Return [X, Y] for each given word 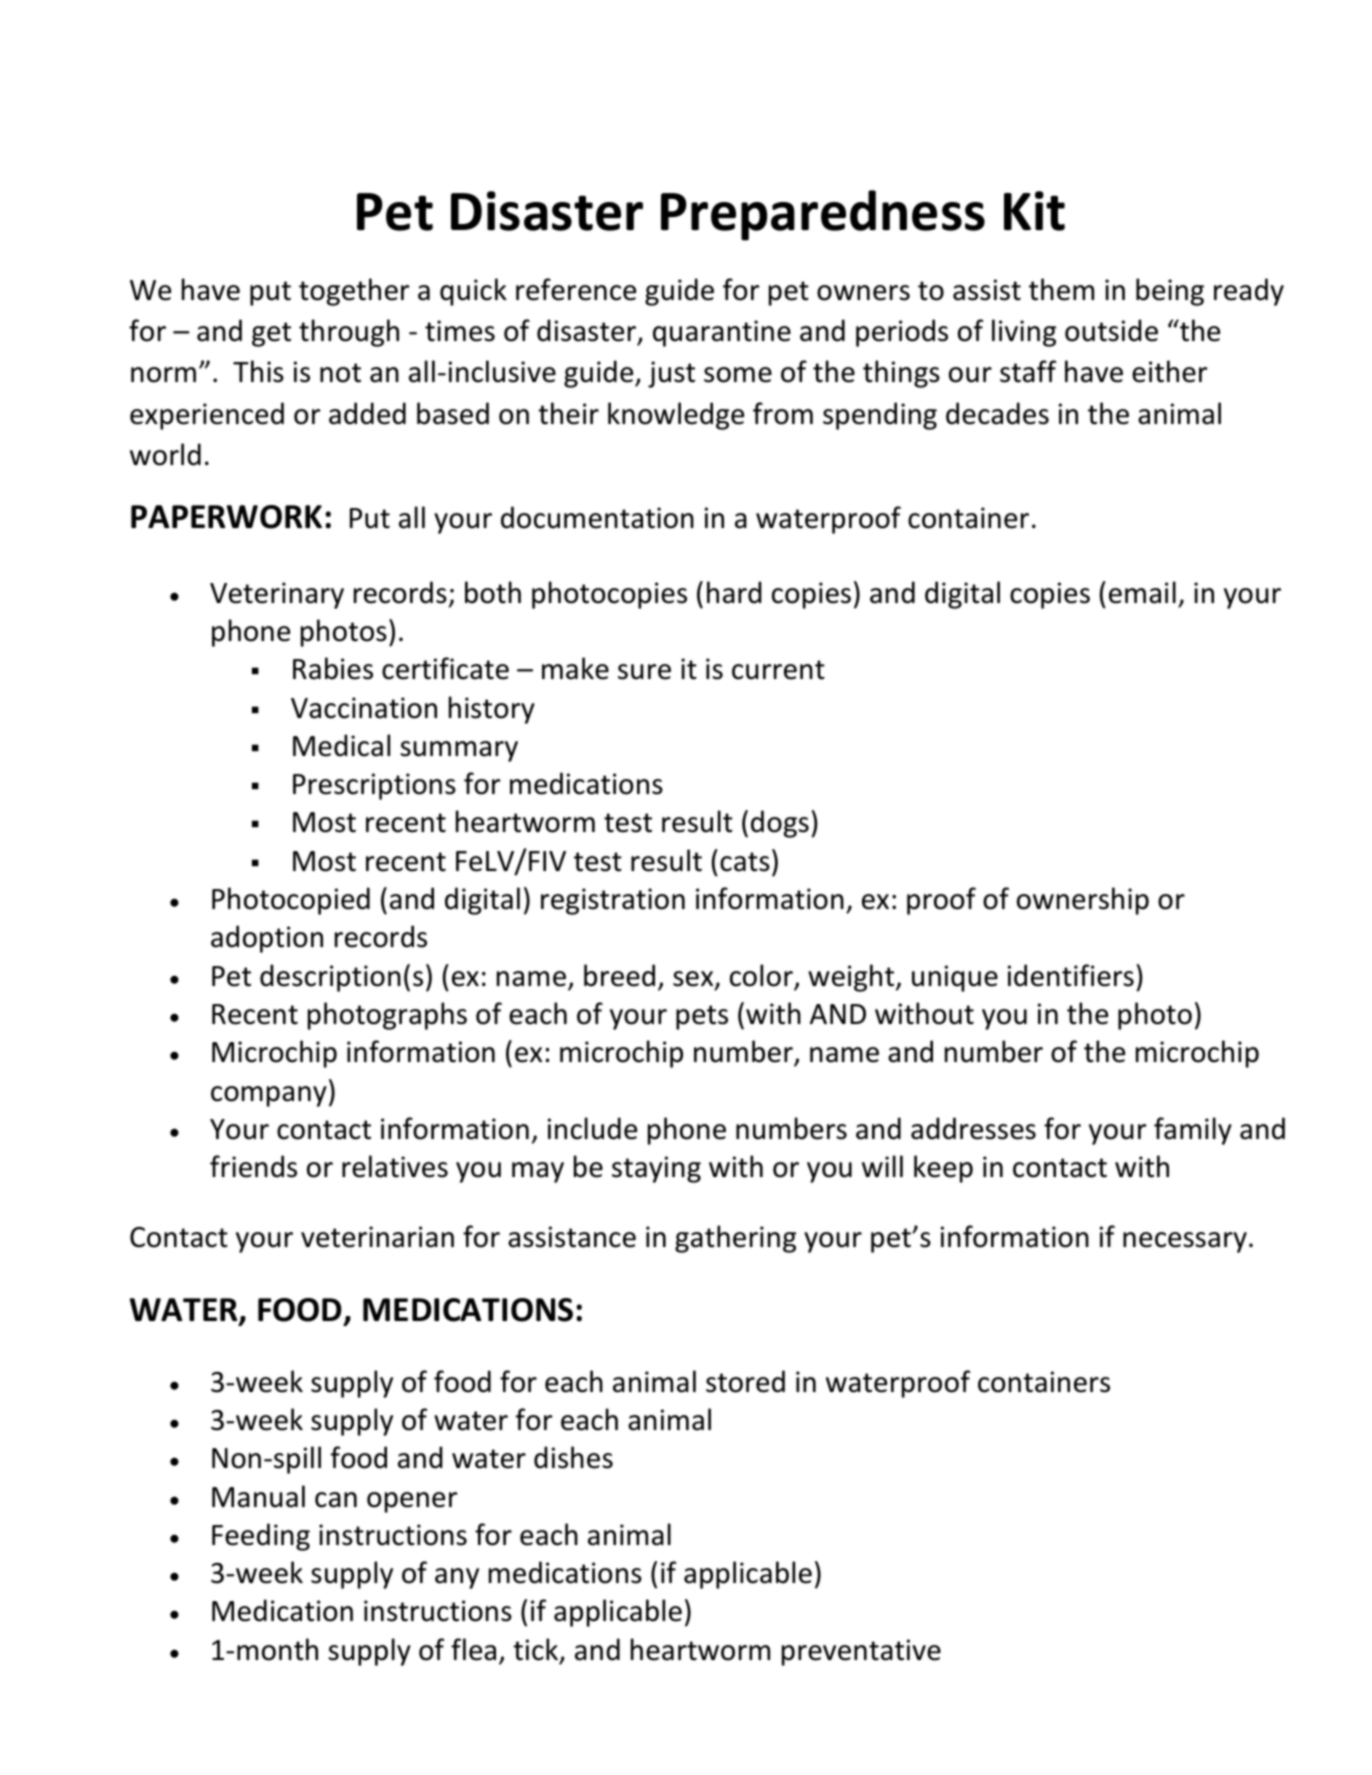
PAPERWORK [226, 517]
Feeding [261, 1537]
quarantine [722, 333]
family [1193, 1131]
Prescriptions [374, 786]
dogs [780, 824]
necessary [1185, 1242]
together [354, 292]
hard [734, 592]
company [269, 1096]
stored [745, 1381]
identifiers [1071, 975]
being [1170, 292]
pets [702, 1017]
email [1142, 592]
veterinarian [377, 1237]
